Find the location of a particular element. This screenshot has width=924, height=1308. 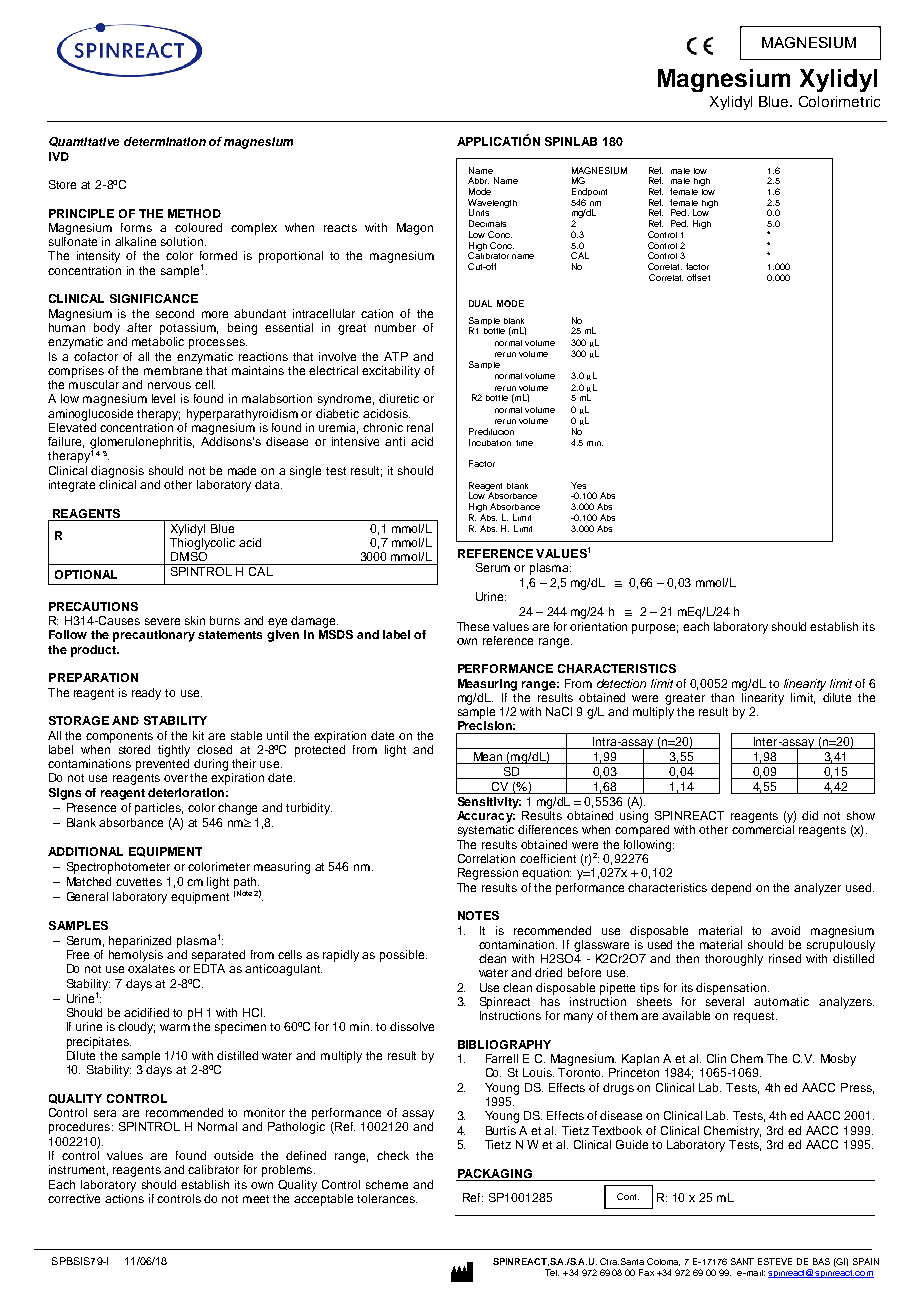

Abbr is located at coordinates (478, 180).
